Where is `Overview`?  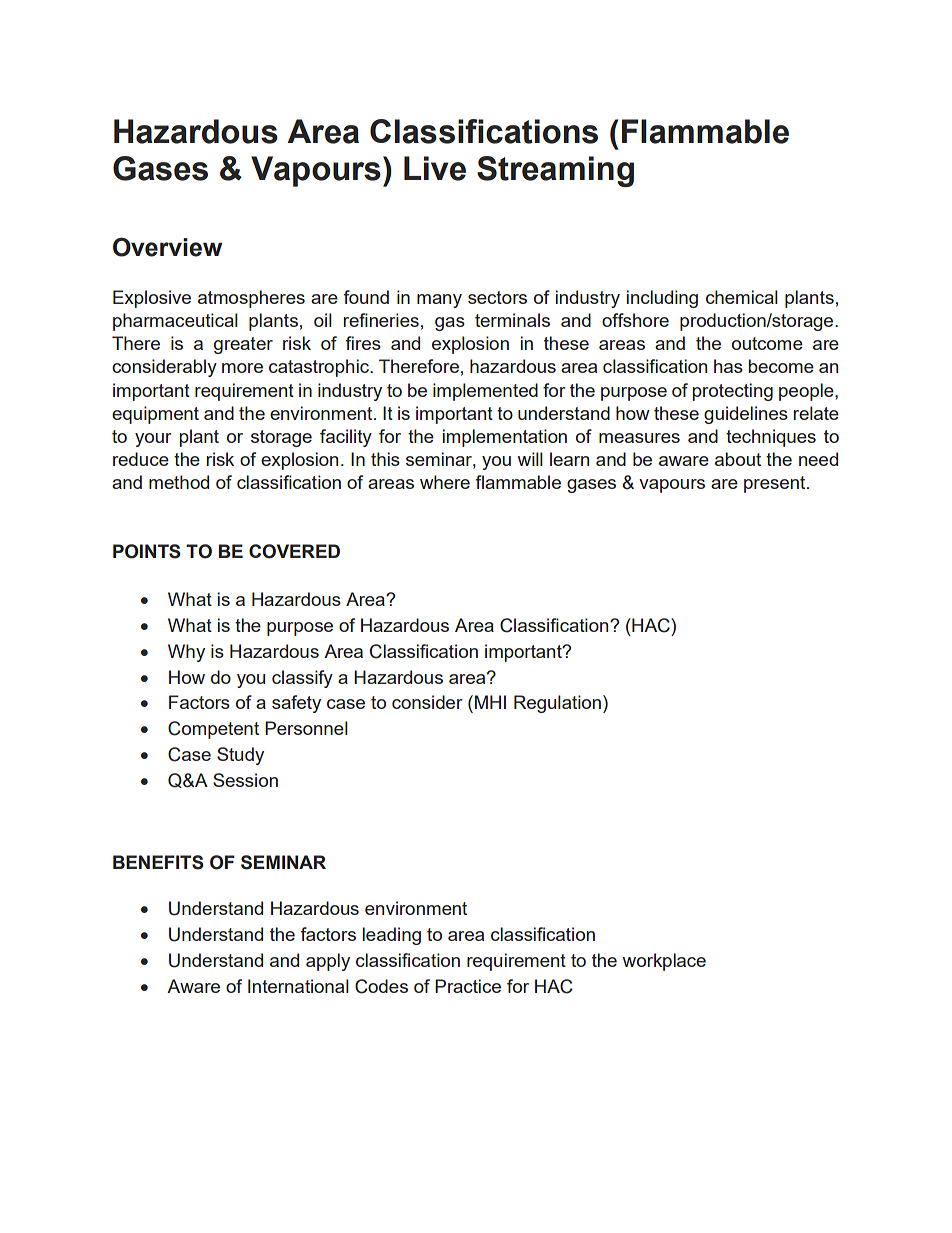 Overview is located at coordinates (167, 247).
